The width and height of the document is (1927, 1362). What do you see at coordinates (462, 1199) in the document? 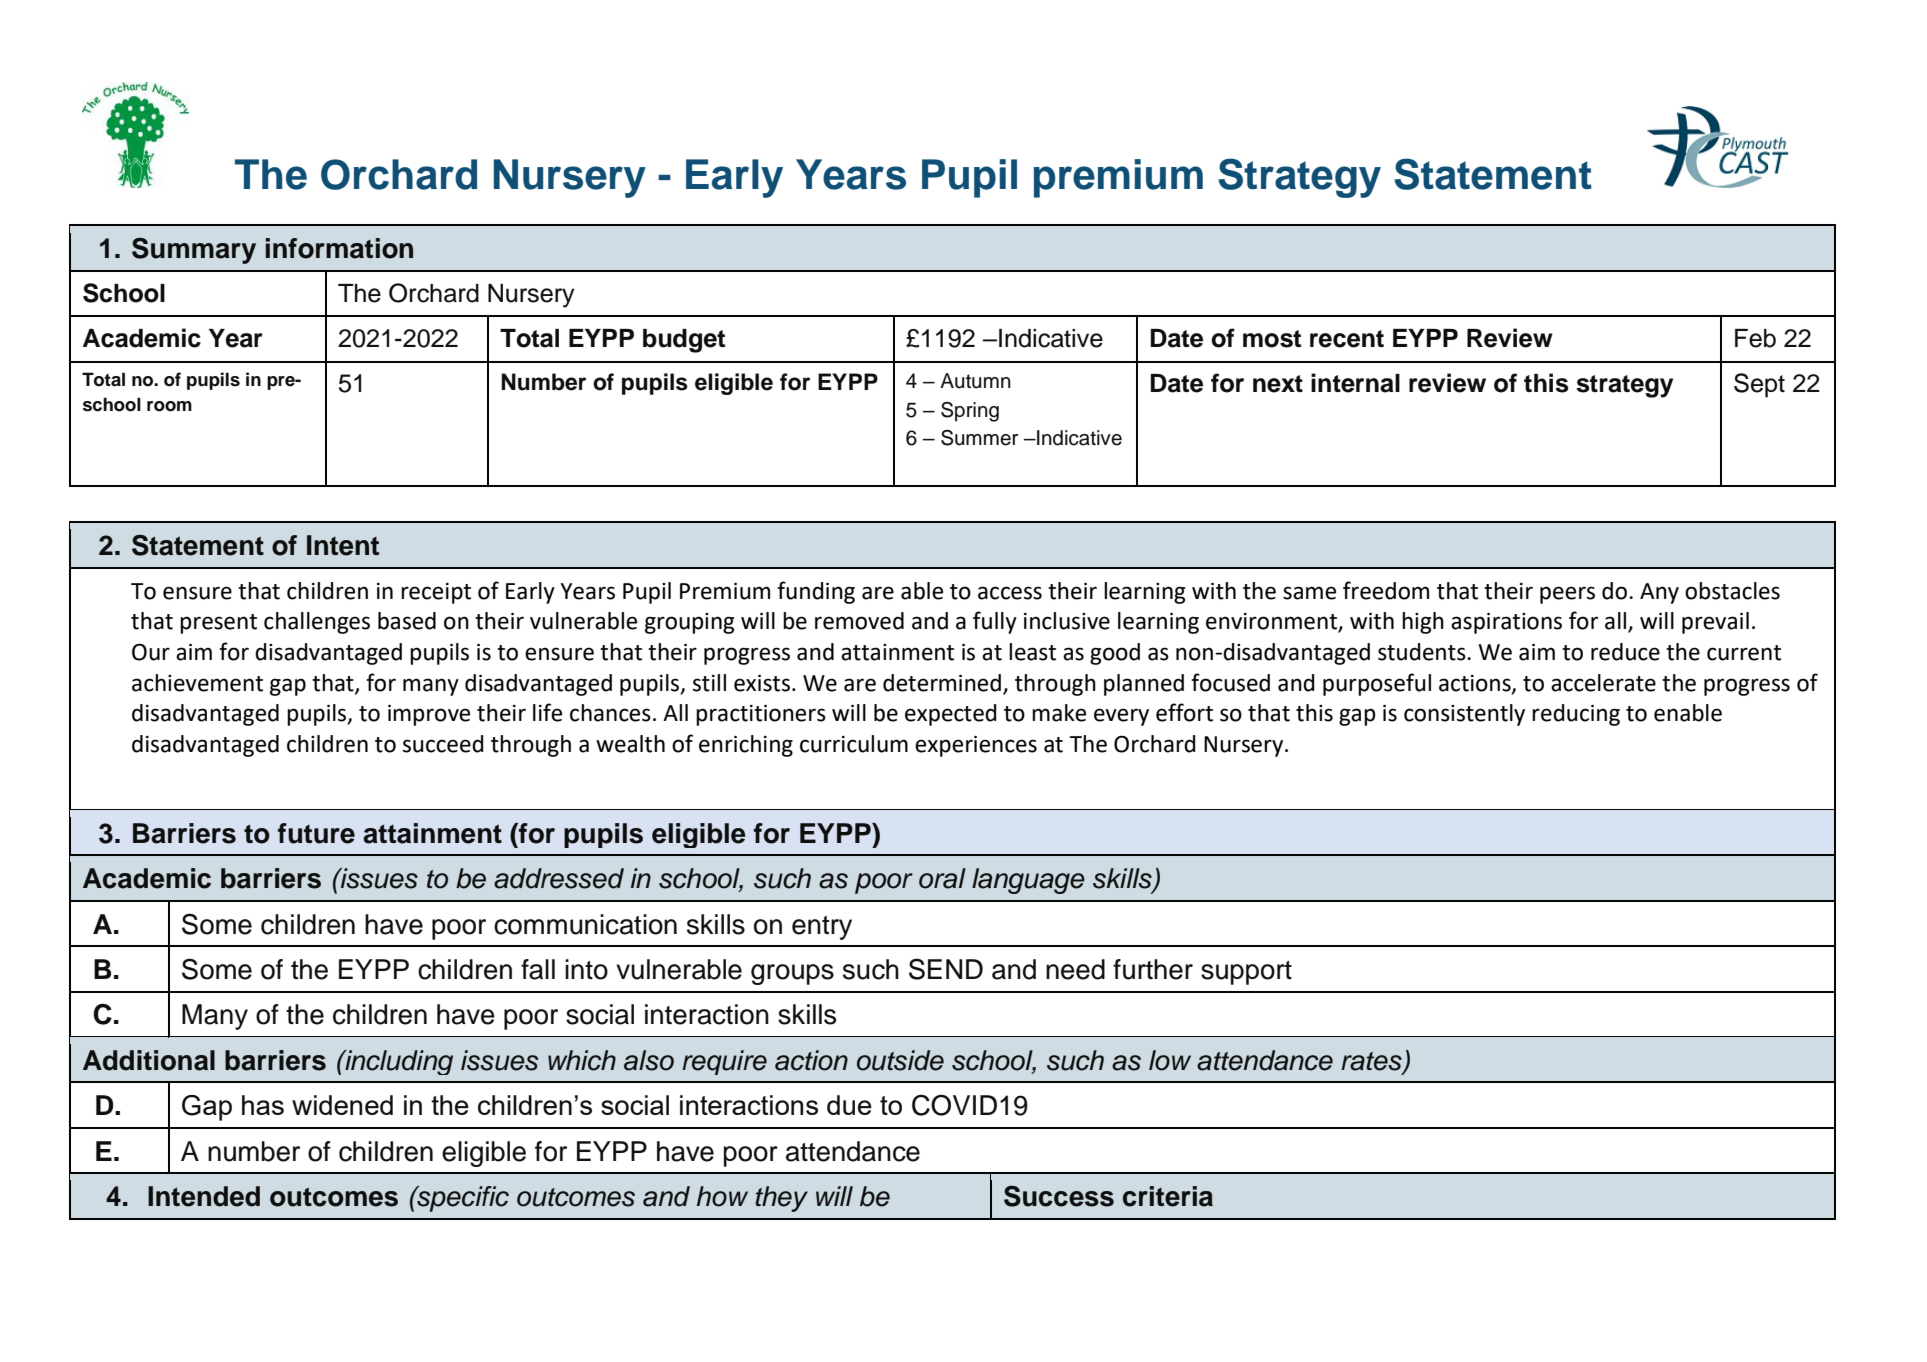
I see `specific` at bounding box center [462, 1199].
